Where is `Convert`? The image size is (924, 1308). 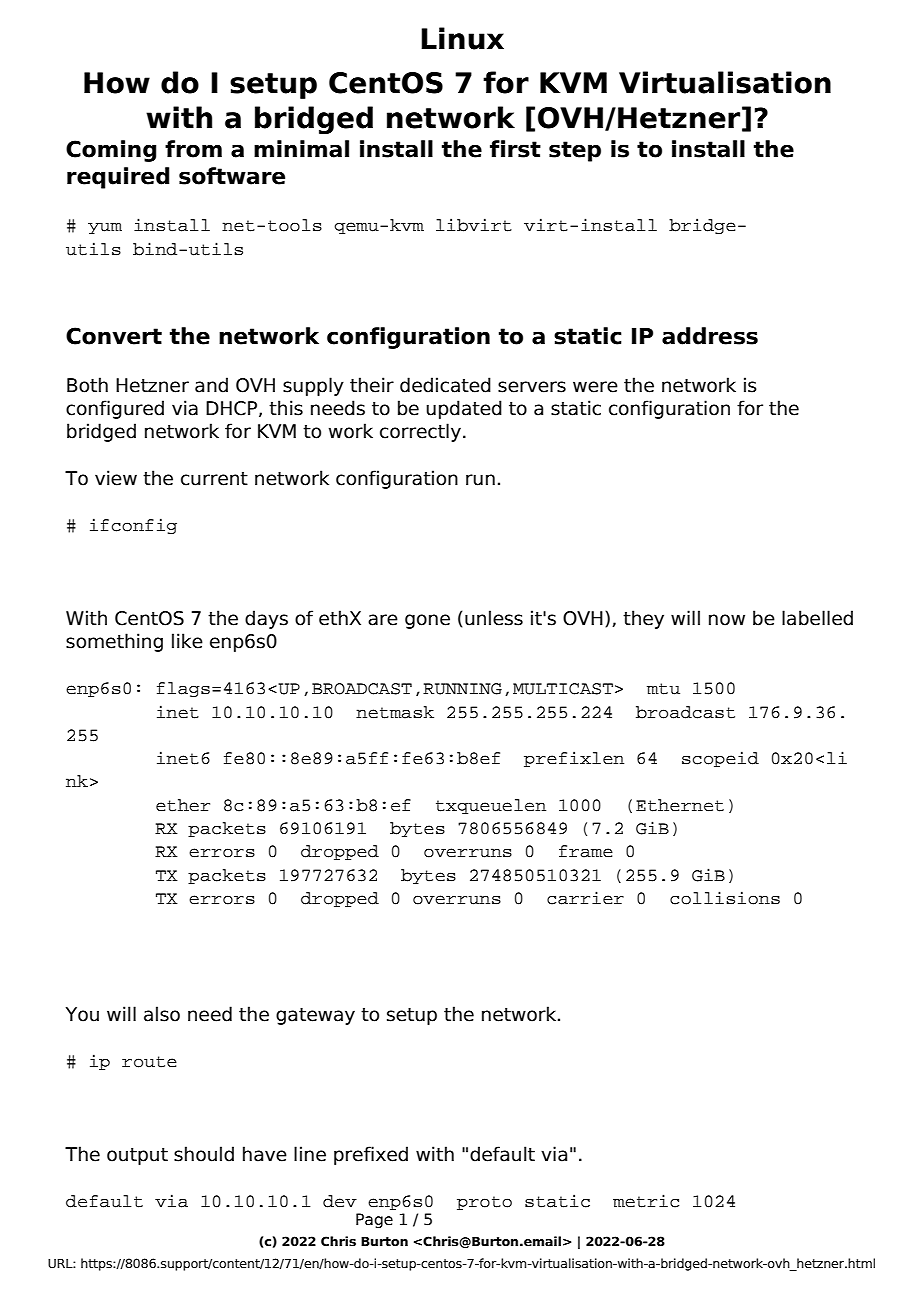 Convert is located at coordinates (114, 336).
